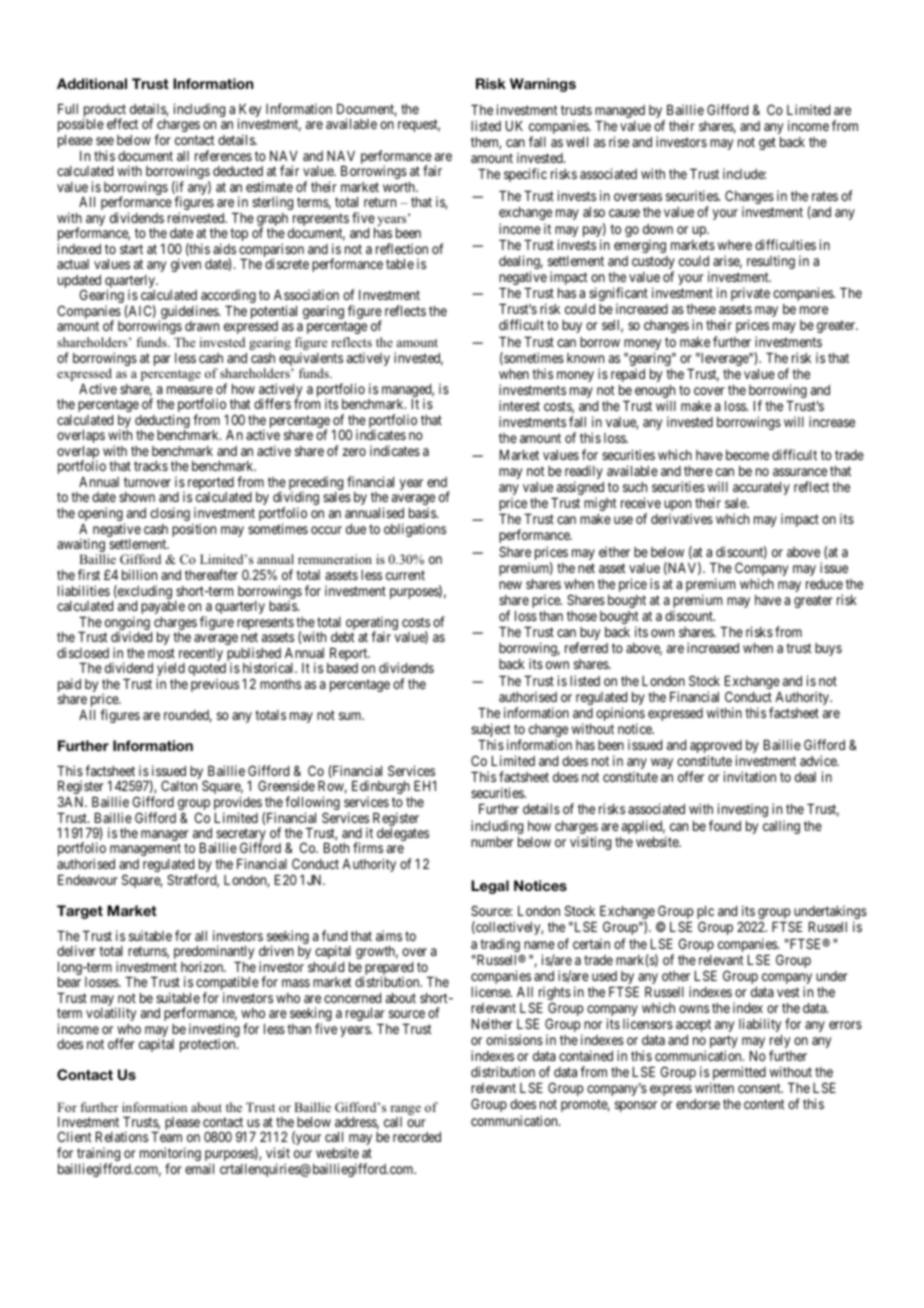 This screenshot has height=1308, width=924. Describe the element at coordinates (577, 142) in the screenshot. I see `well` at that location.
